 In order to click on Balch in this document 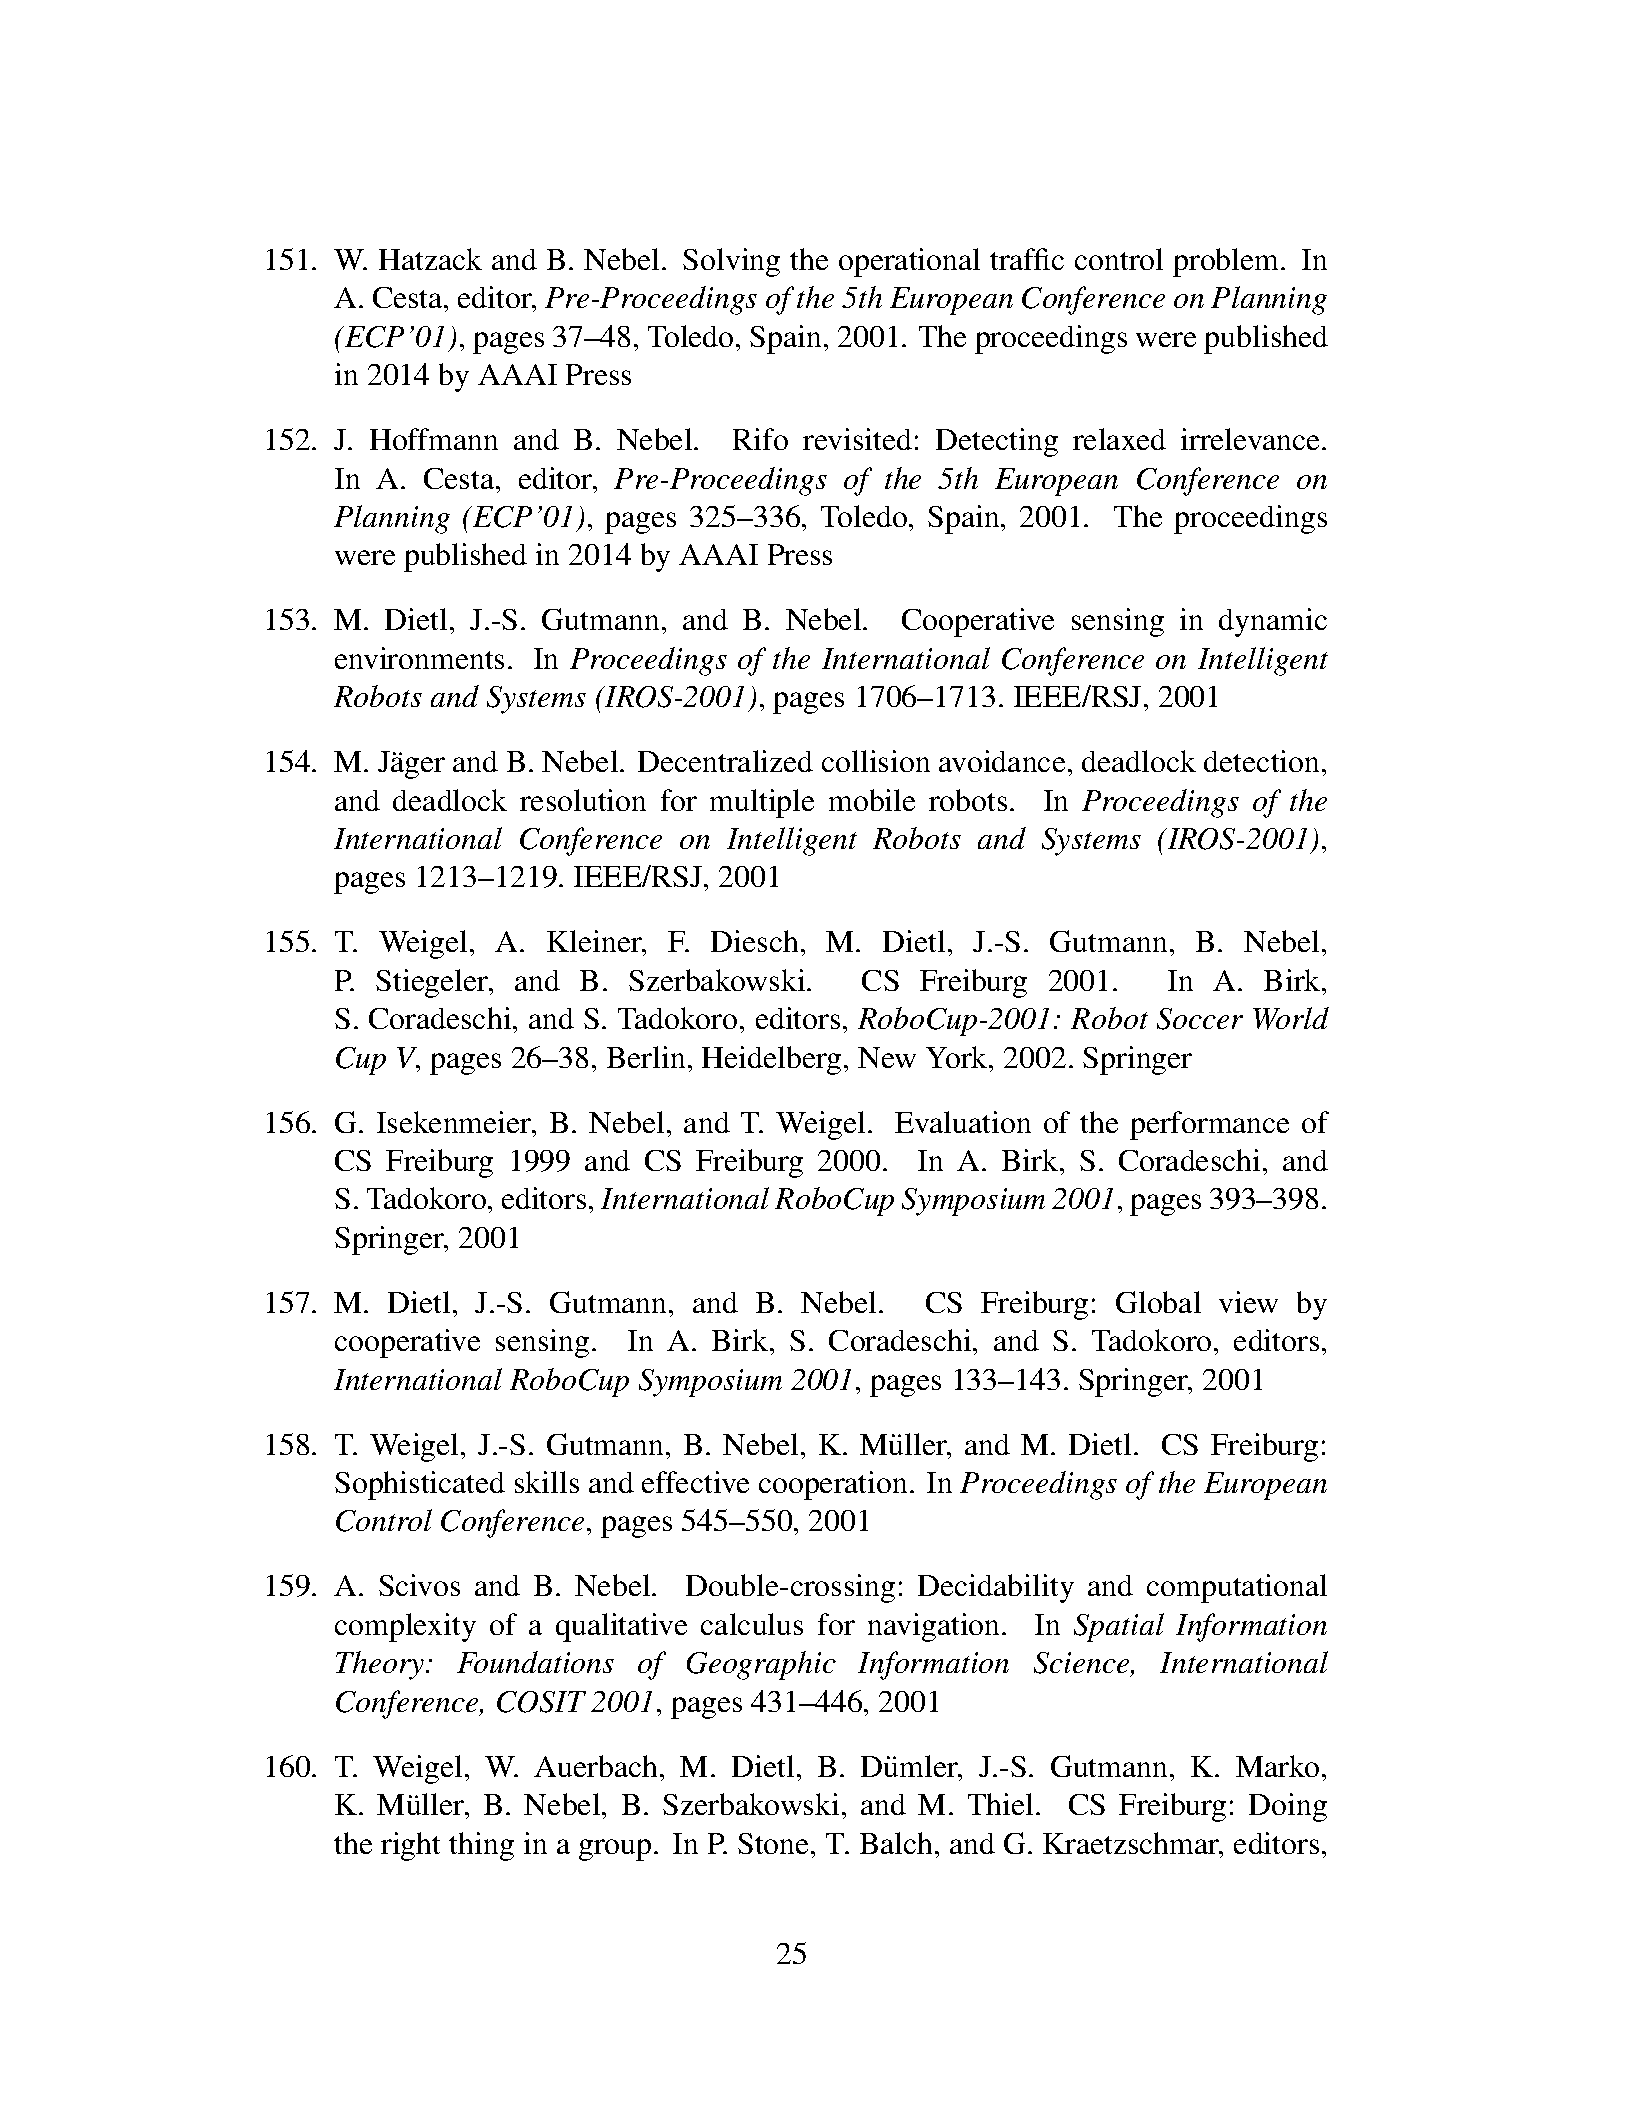, I will do `click(896, 1843)`.
